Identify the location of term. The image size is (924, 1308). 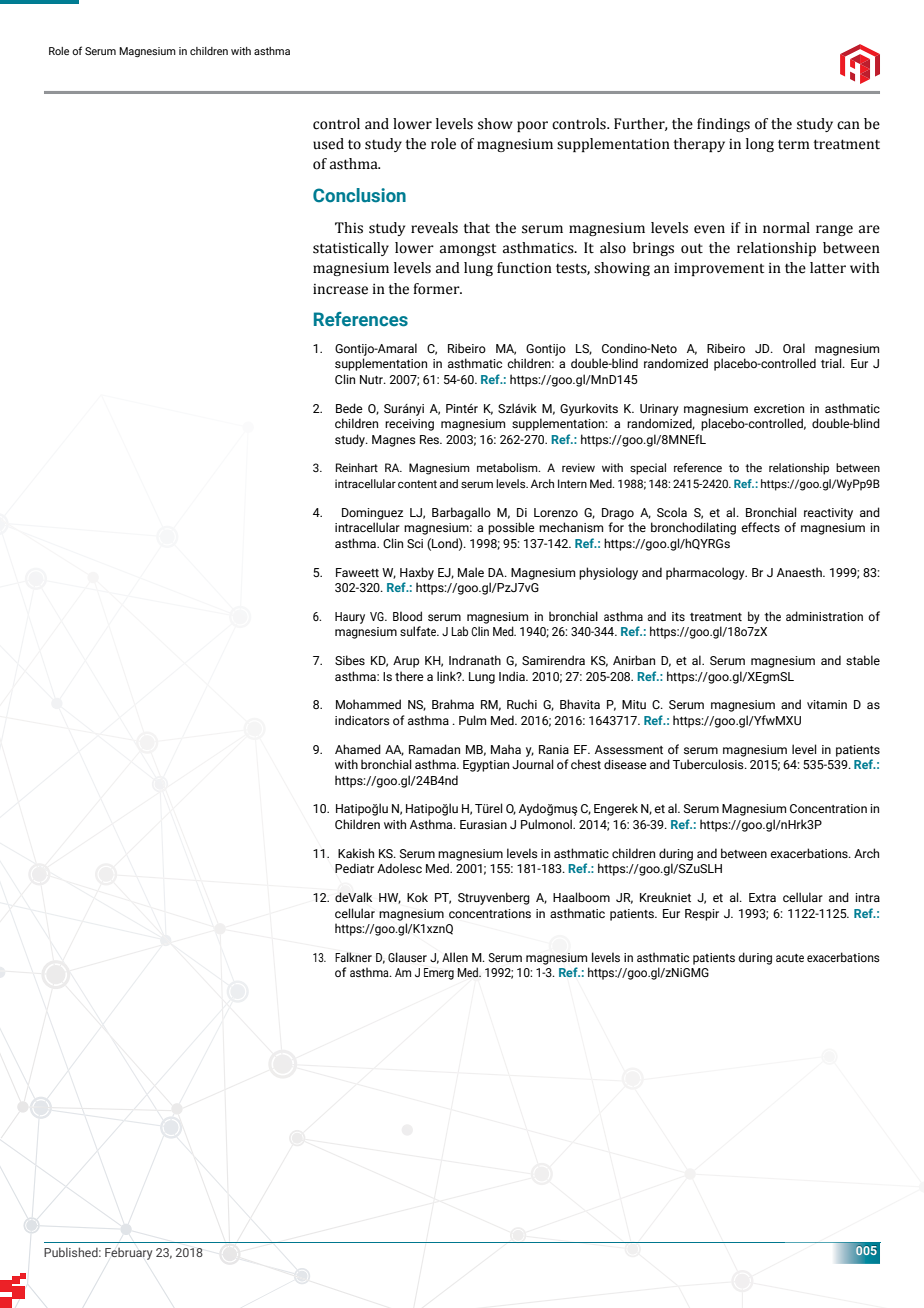
(794, 145).
